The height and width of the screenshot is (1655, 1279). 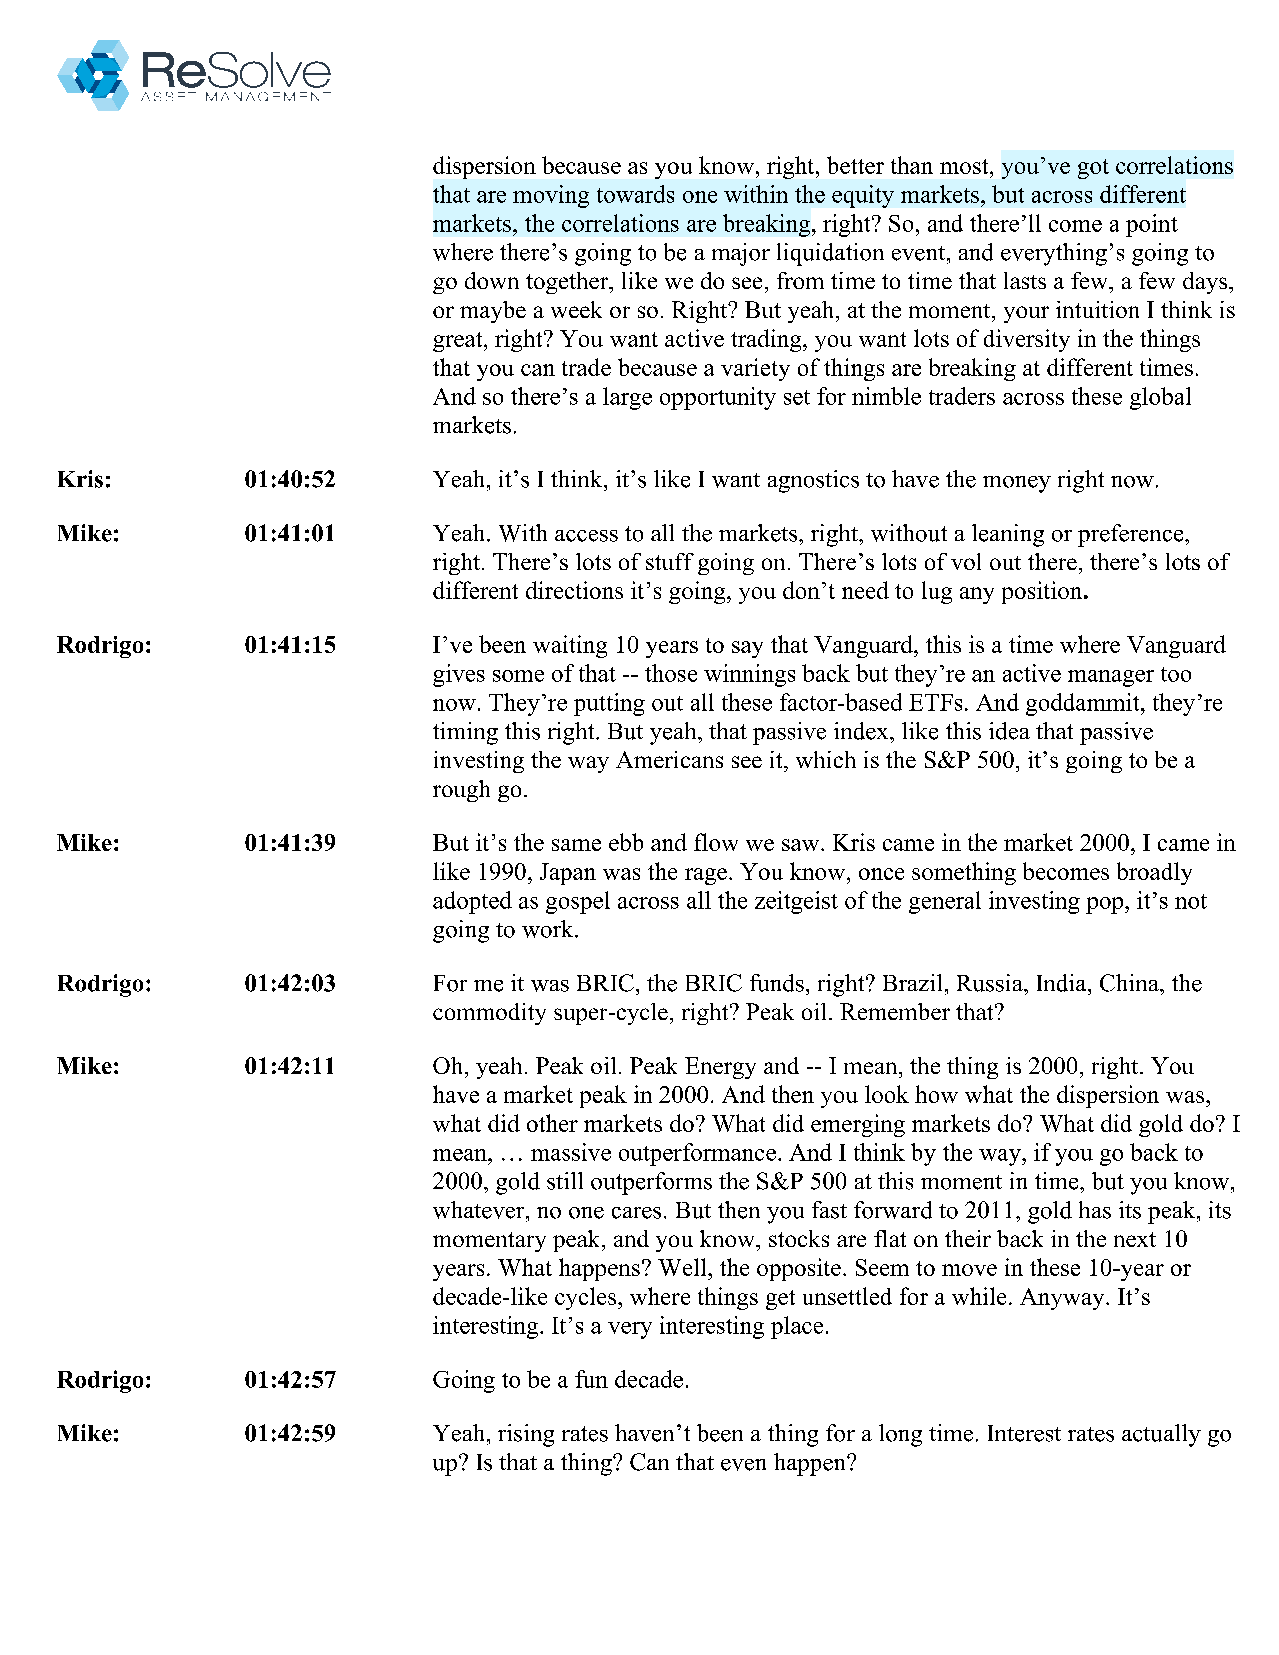 I want to click on equity, so click(x=863, y=196).
